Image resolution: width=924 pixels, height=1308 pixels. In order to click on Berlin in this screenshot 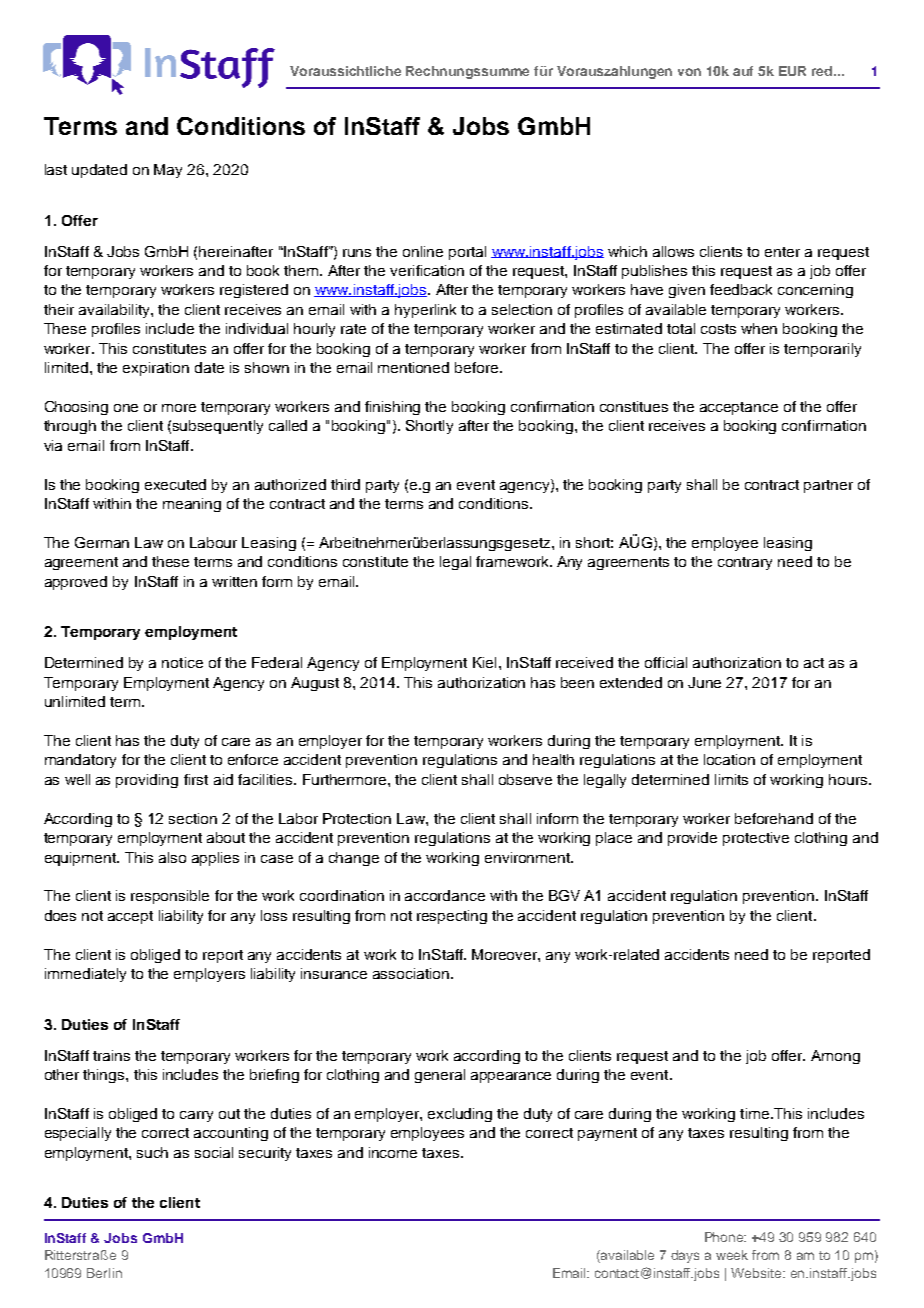, I will do `click(104, 1273)`.
